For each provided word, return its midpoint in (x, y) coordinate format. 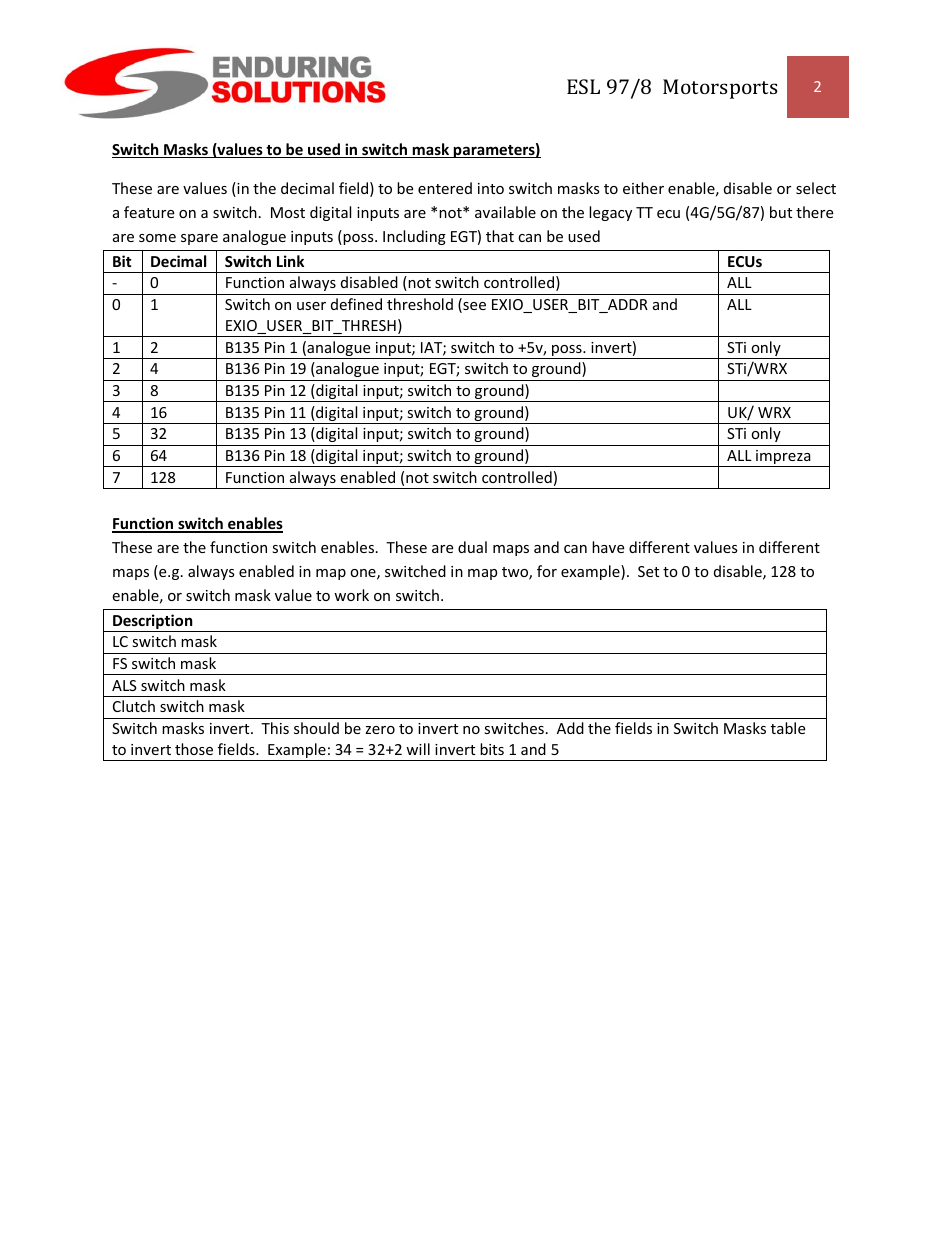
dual (472, 547)
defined (356, 304)
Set (648, 571)
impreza (783, 458)
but (781, 212)
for (547, 571)
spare (199, 239)
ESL (583, 86)
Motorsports (720, 89)
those (194, 749)
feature (149, 212)
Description (153, 623)
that (500, 236)
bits (492, 749)
